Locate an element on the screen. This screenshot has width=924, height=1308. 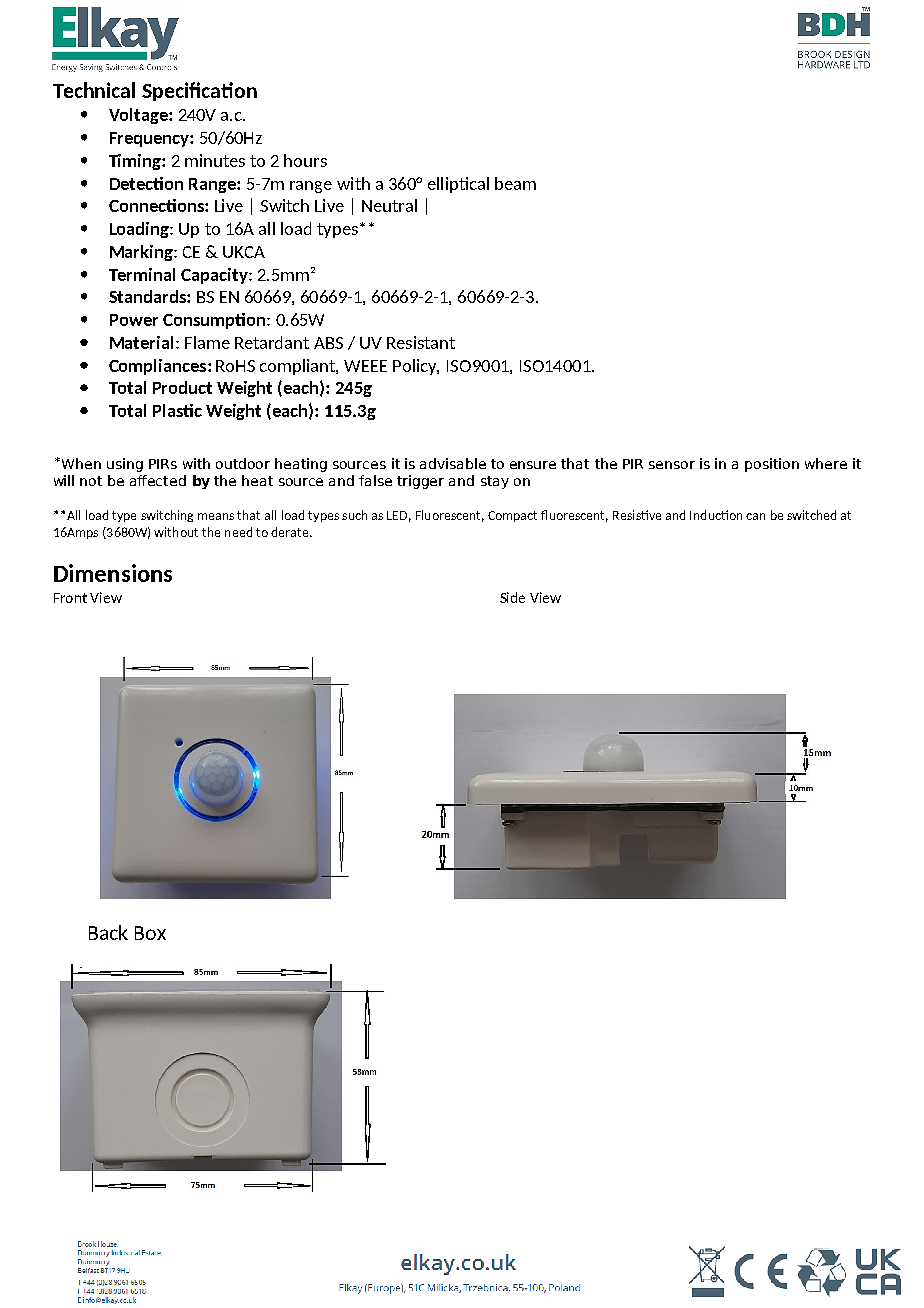
Compliances is located at coordinates (159, 367).
